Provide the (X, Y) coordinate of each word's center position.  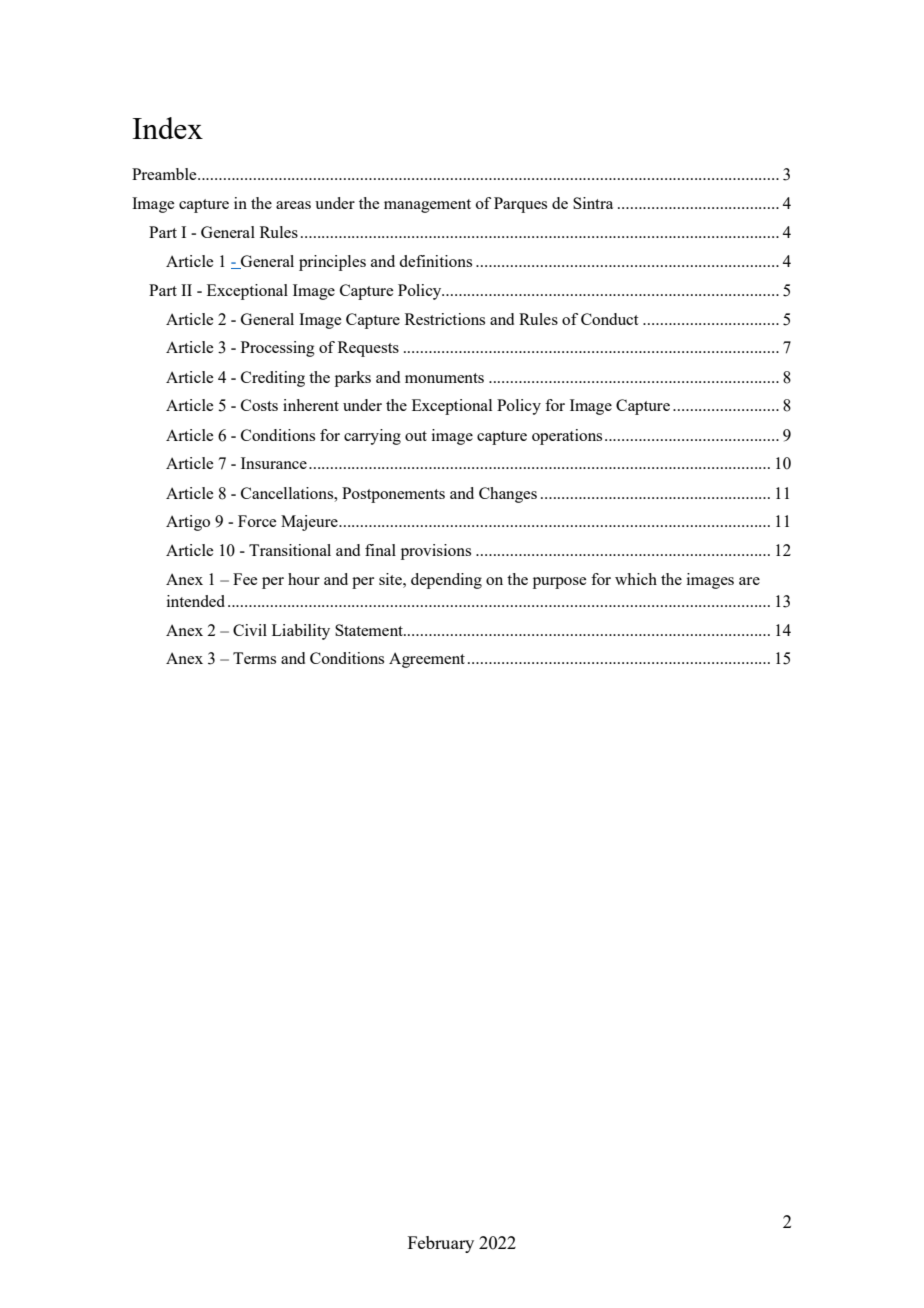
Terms (254, 658)
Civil (250, 630)
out (416, 436)
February (441, 1244)
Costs (259, 405)
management (427, 206)
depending (446, 581)
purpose (559, 583)
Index (168, 128)
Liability (301, 632)
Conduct (609, 319)
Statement (370, 630)
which (636, 579)
